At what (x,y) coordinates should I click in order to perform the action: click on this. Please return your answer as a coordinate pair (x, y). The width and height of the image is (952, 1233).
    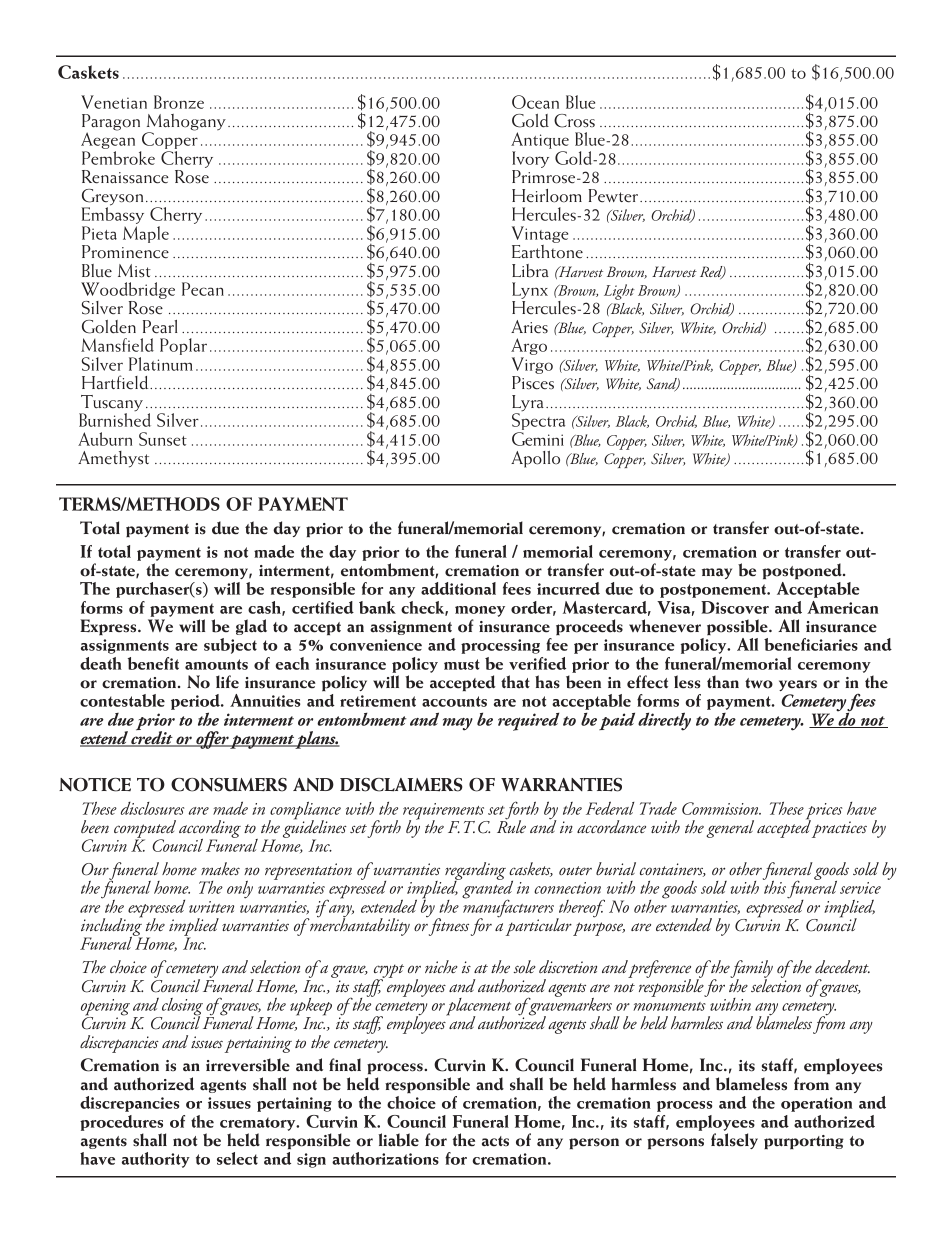
    Looking at the image, I should click on (774, 886).
